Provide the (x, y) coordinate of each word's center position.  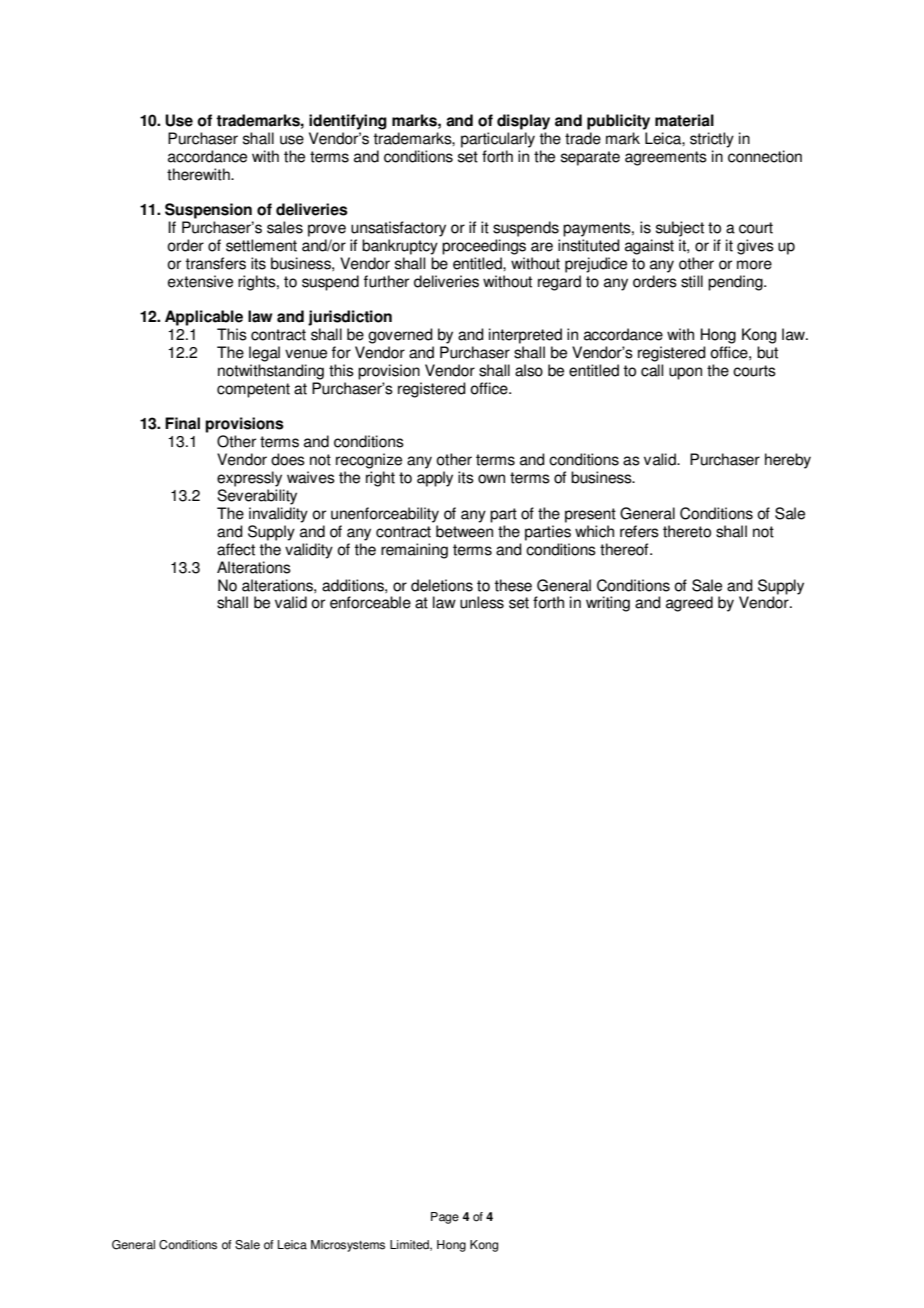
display (523, 122)
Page (445, 1218)
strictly (712, 140)
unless (482, 602)
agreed (689, 604)
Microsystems (348, 1246)
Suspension (208, 211)
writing (608, 604)
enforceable (370, 602)
